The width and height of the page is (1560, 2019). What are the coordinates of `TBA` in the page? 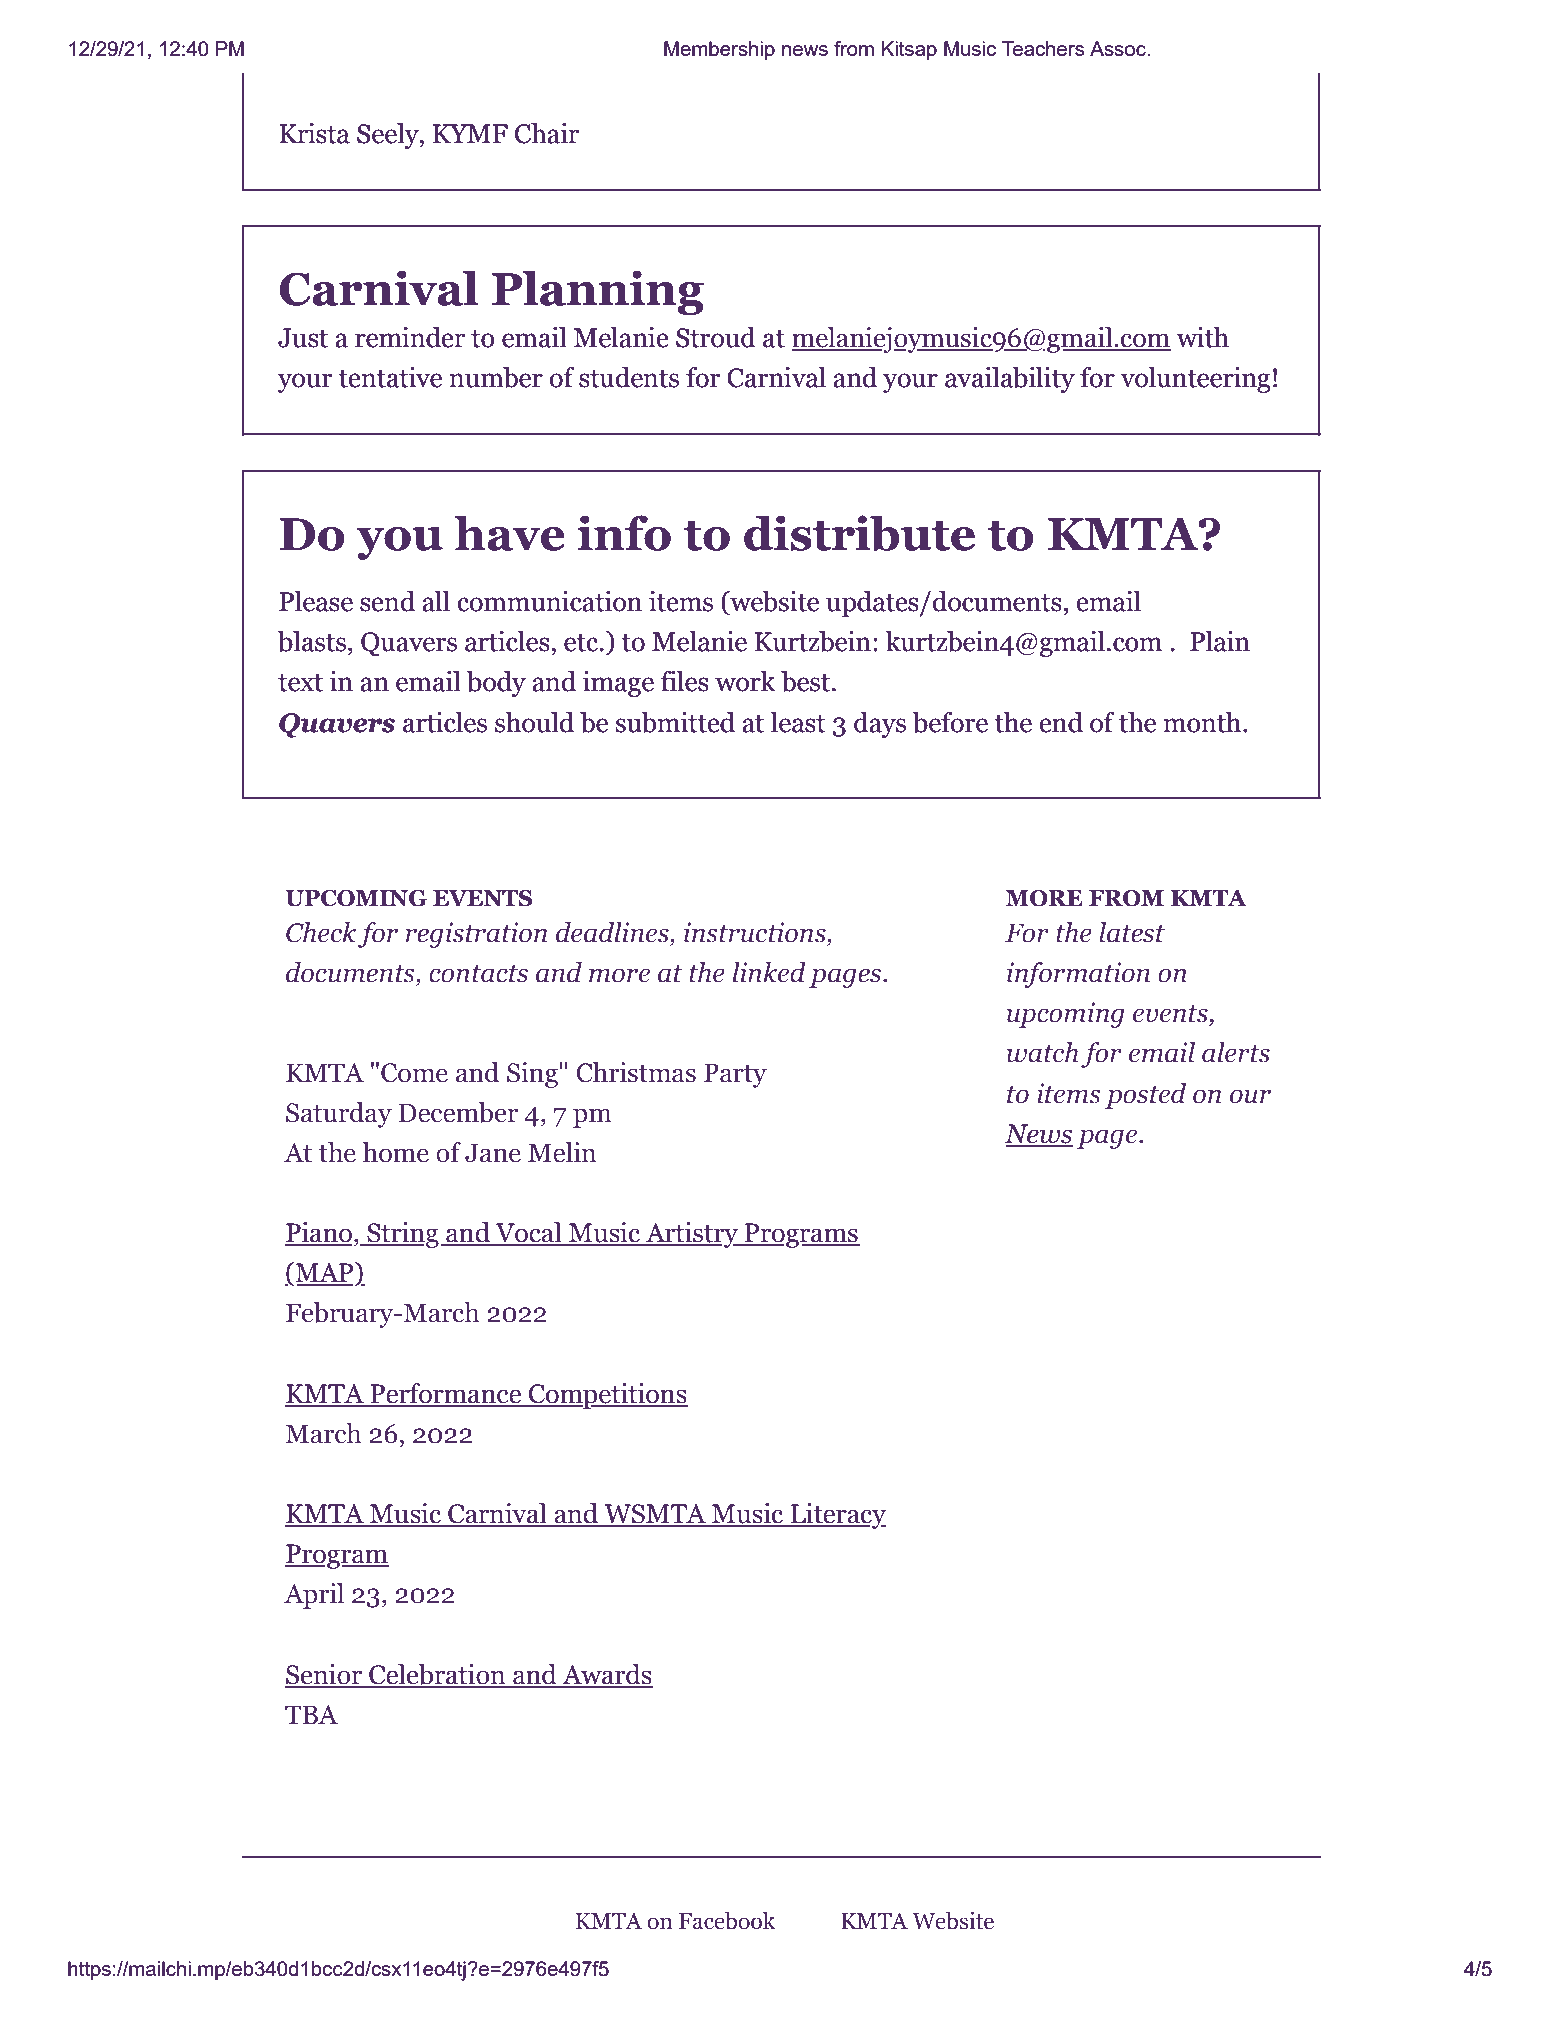 It's located at (311, 1714).
